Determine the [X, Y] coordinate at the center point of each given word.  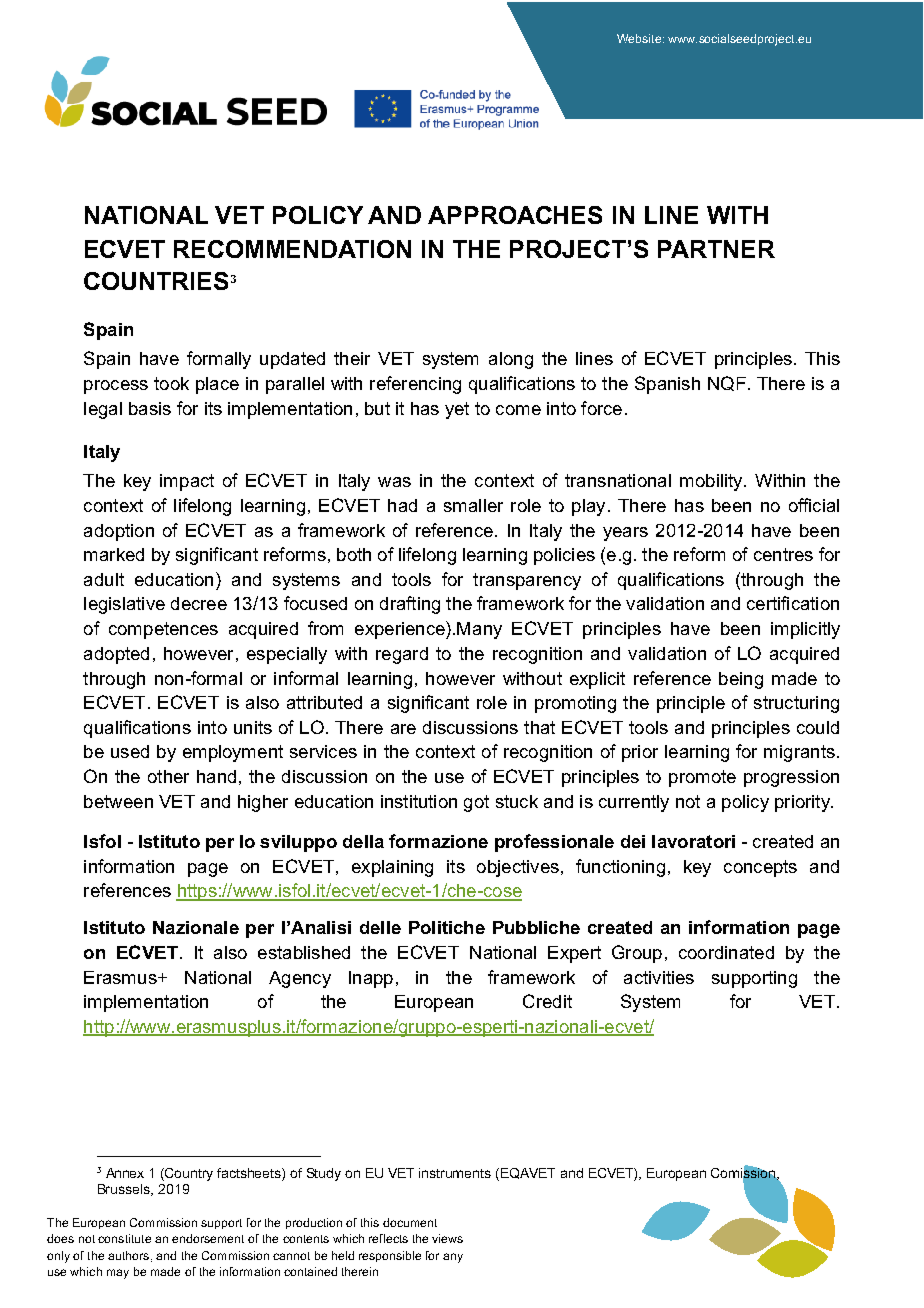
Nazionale [196, 927]
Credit [547, 1001]
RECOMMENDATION [292, 249]
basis [150, 408]
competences [163, 630]
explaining [392, 868]
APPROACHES [515, 215]
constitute [124, 1238]
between [118, 801]
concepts [760, 868]
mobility [712, 482]
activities [659, 977]
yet [457, 410]
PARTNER [716, 249]
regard [402, 655]
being [741, 680]
